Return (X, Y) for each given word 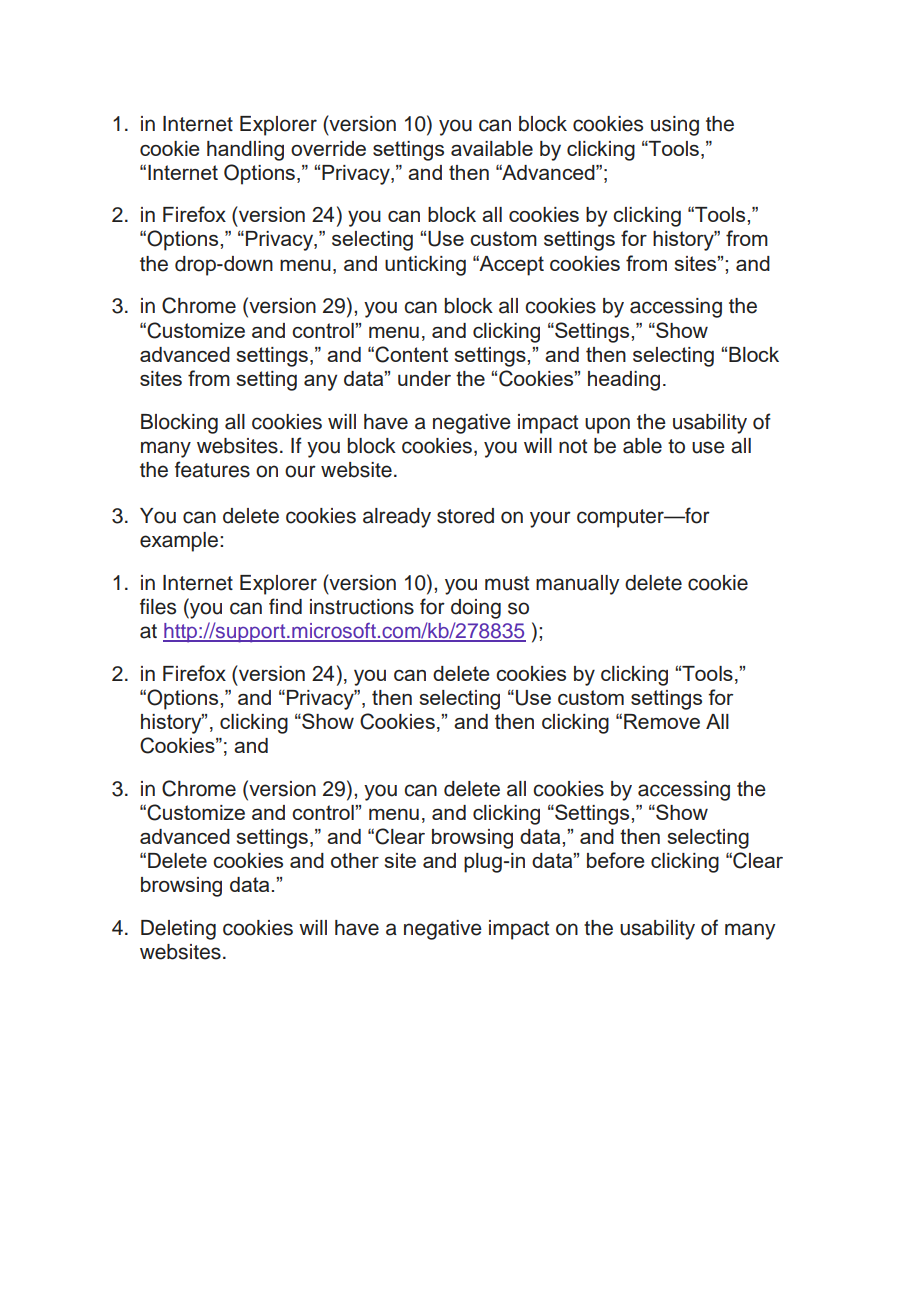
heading (624, 381)
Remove (662, 721)
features (212, 469)
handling (245, 151)
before (616, 860)
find (285, 606)
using (675, 126)
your (550, 519)
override (328, 148)
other (355, 860)
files (158, 606)
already (397, 518)
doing (476, 609)
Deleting (178, 930)
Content (411, 354)
